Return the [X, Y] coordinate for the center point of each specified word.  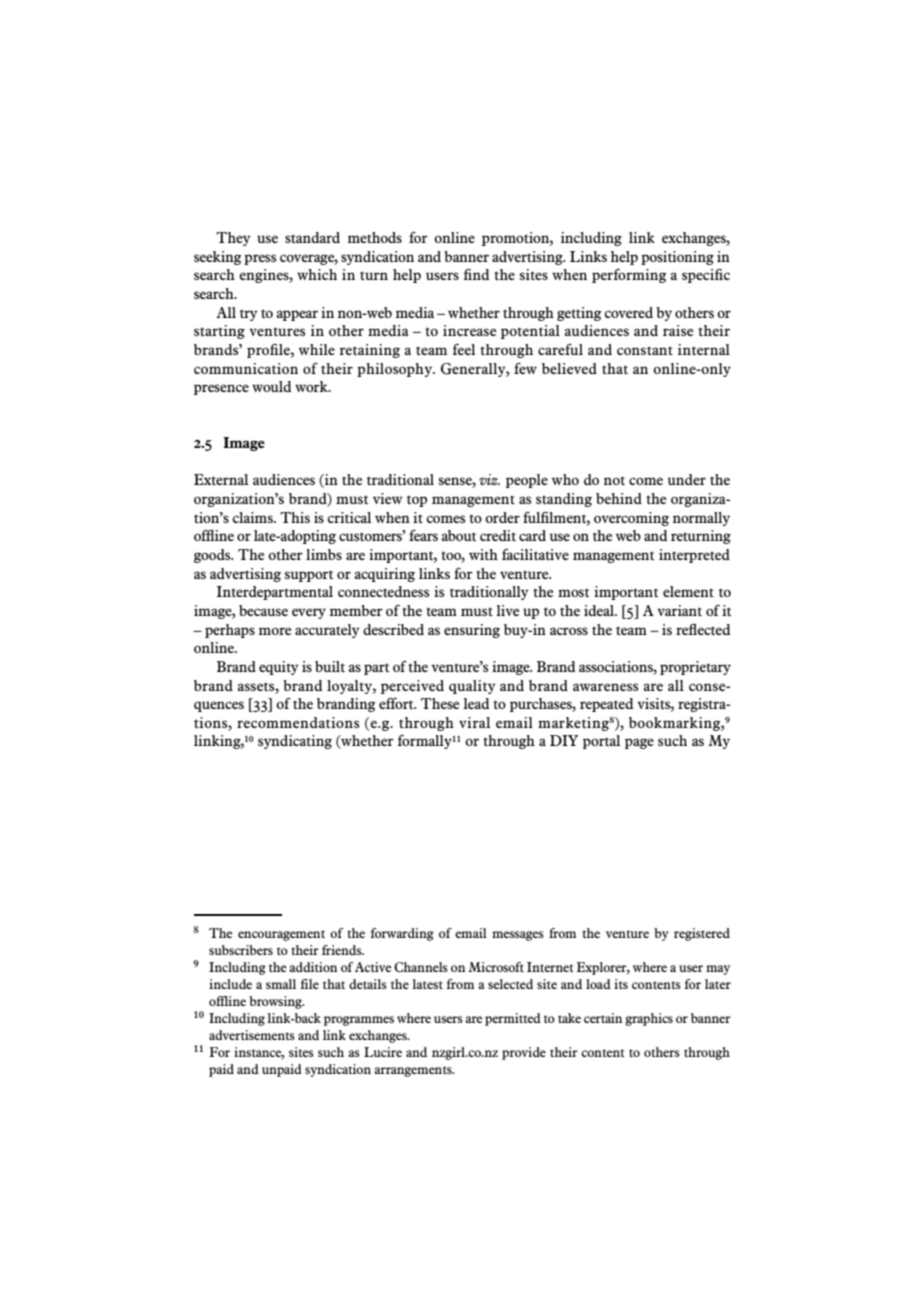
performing [629, 276]
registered [702, 934]
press [260, 259]
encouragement [281, 935]
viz [489, 479]
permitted [513, 1019]
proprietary [695, 668]
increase [469, 330]
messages [518, 936]
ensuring [472, 631]
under [687, 479]
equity [279, 668]
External [221, 479]
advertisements [252, 1035]
